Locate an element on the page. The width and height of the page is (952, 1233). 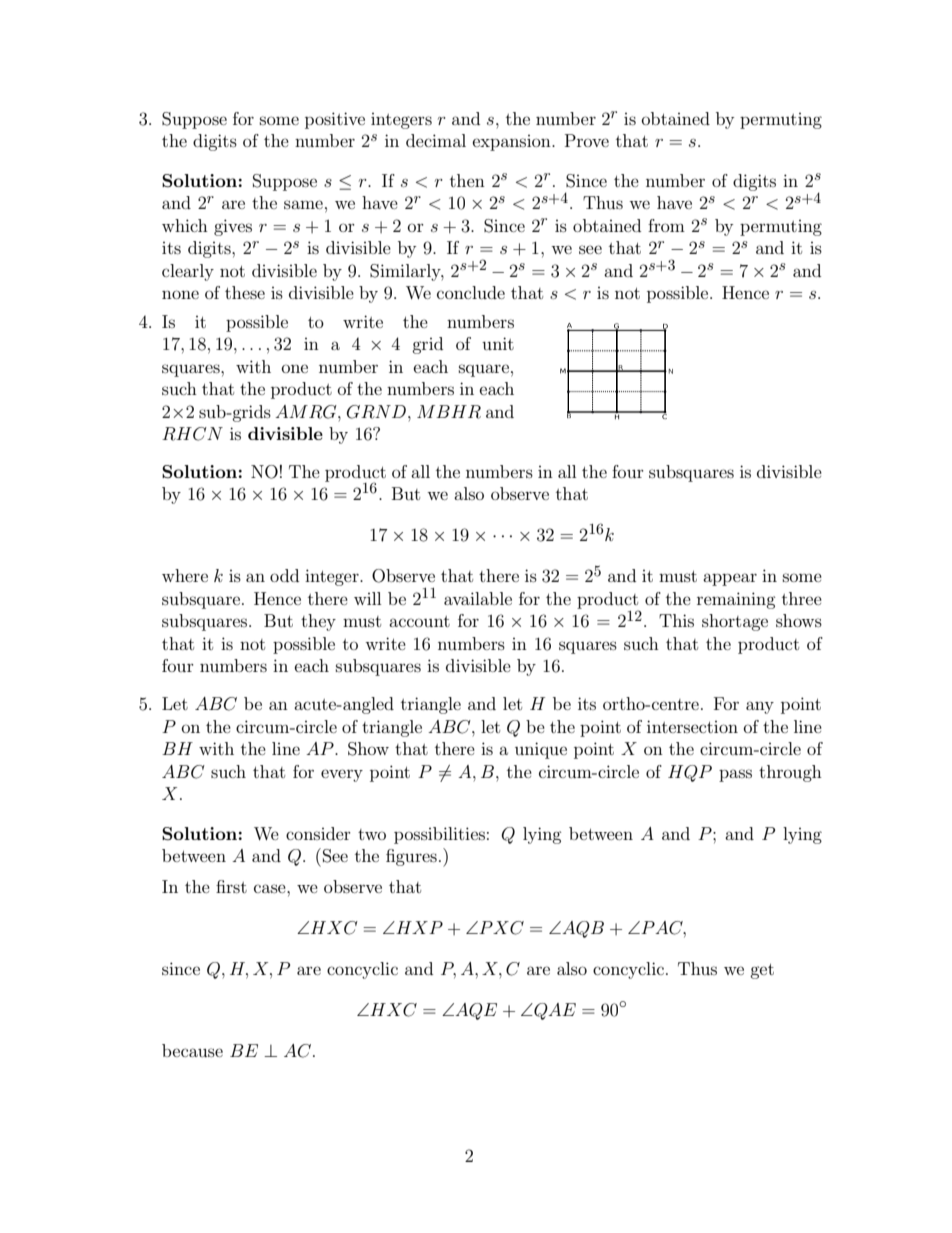
intersection is located at coordinates (692, 726).
